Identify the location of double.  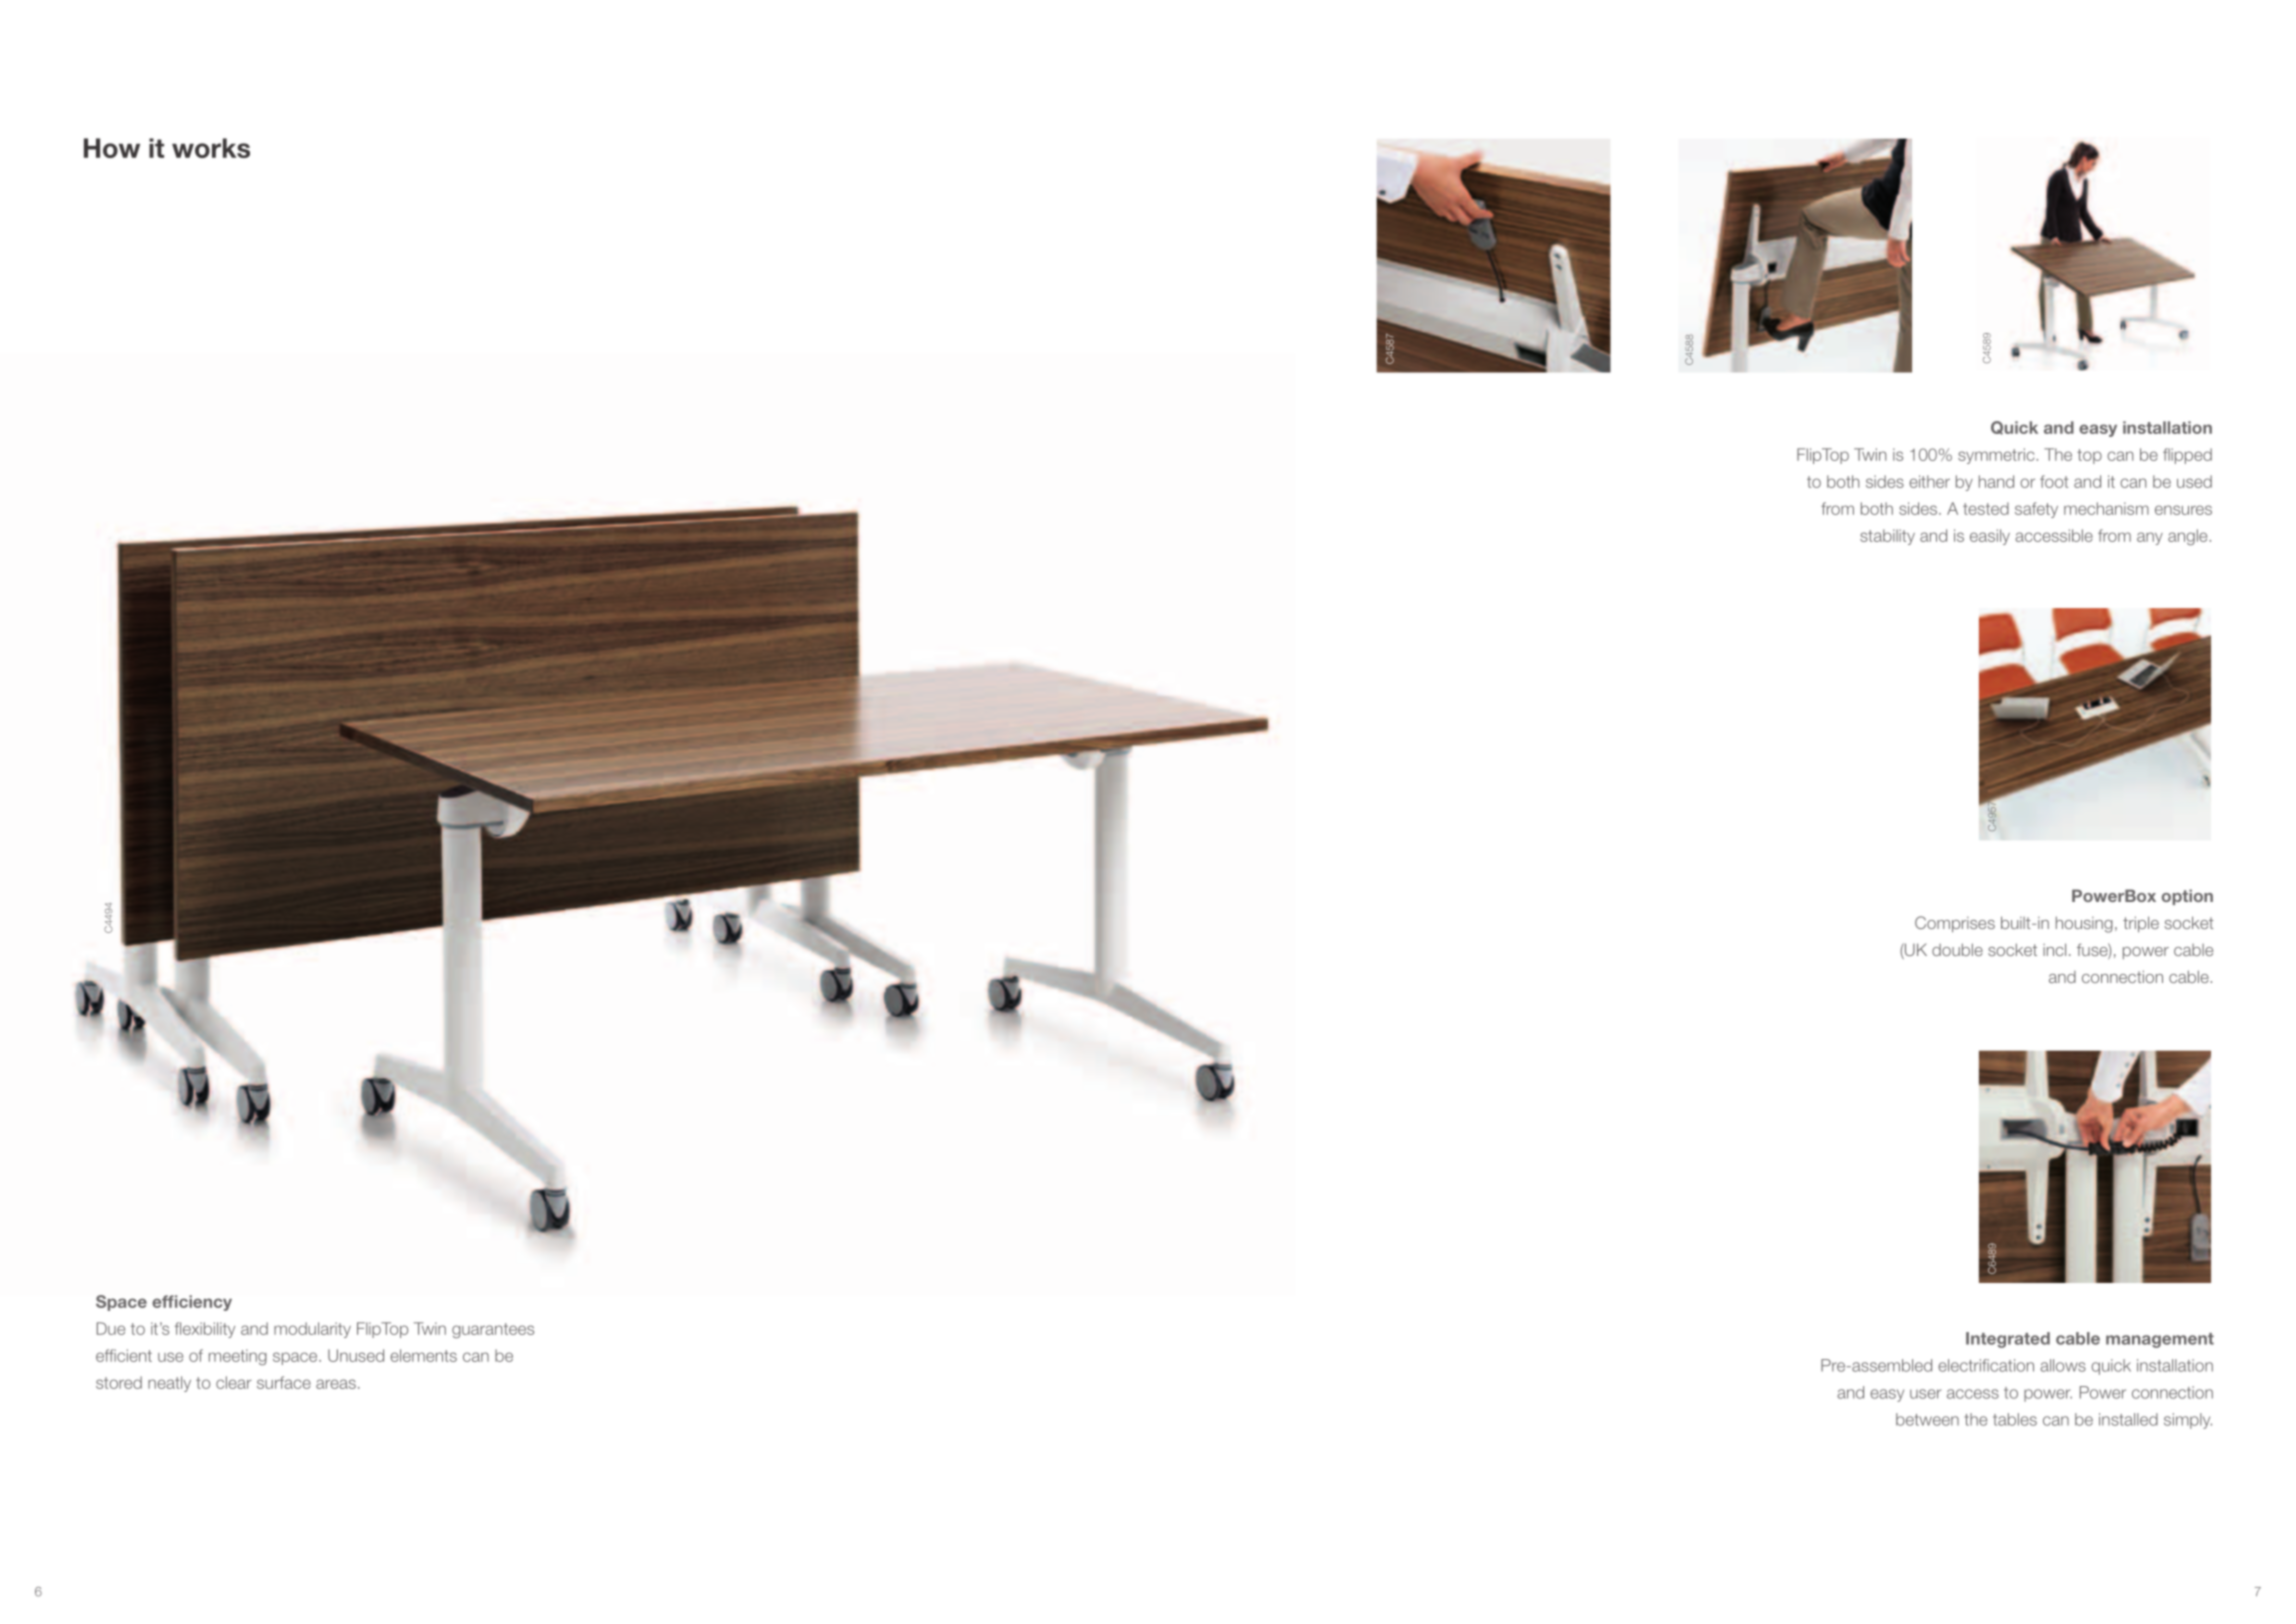
(1957, 949).
